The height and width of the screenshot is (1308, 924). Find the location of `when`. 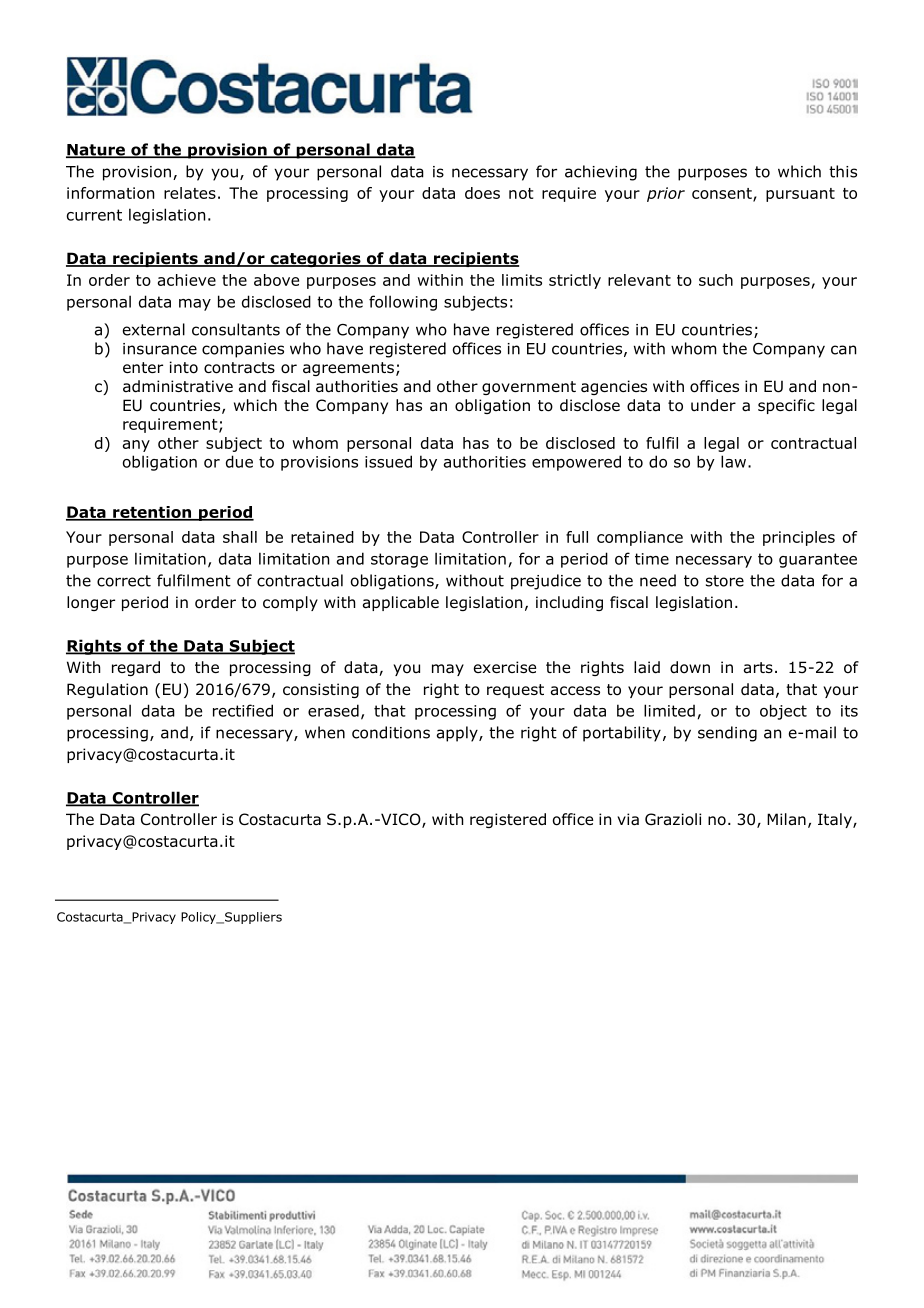

when is located at coordinates (325, 732).
